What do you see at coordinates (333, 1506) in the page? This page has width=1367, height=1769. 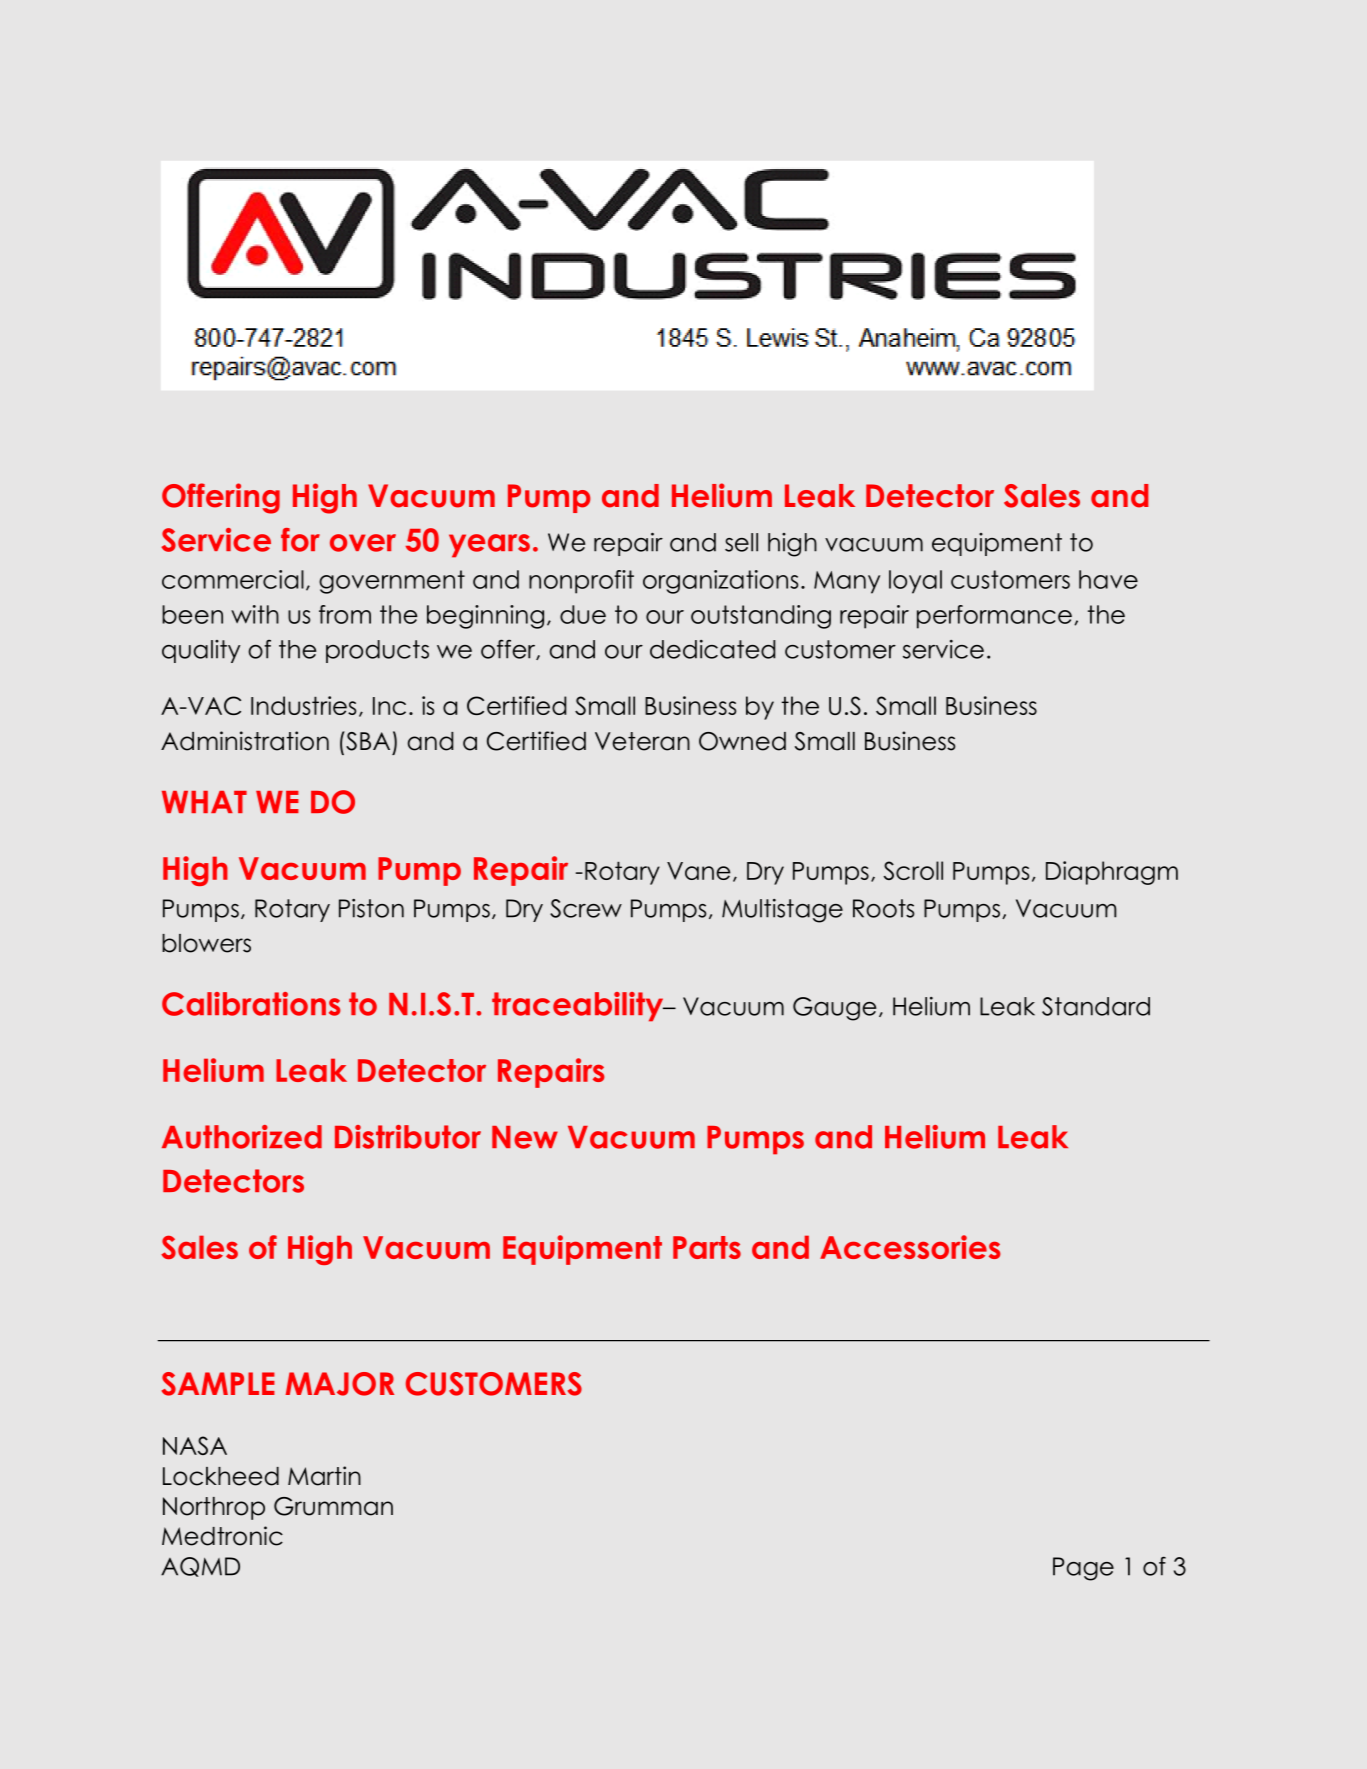 I see `Grumman` at bounding box center [333, 1506].
